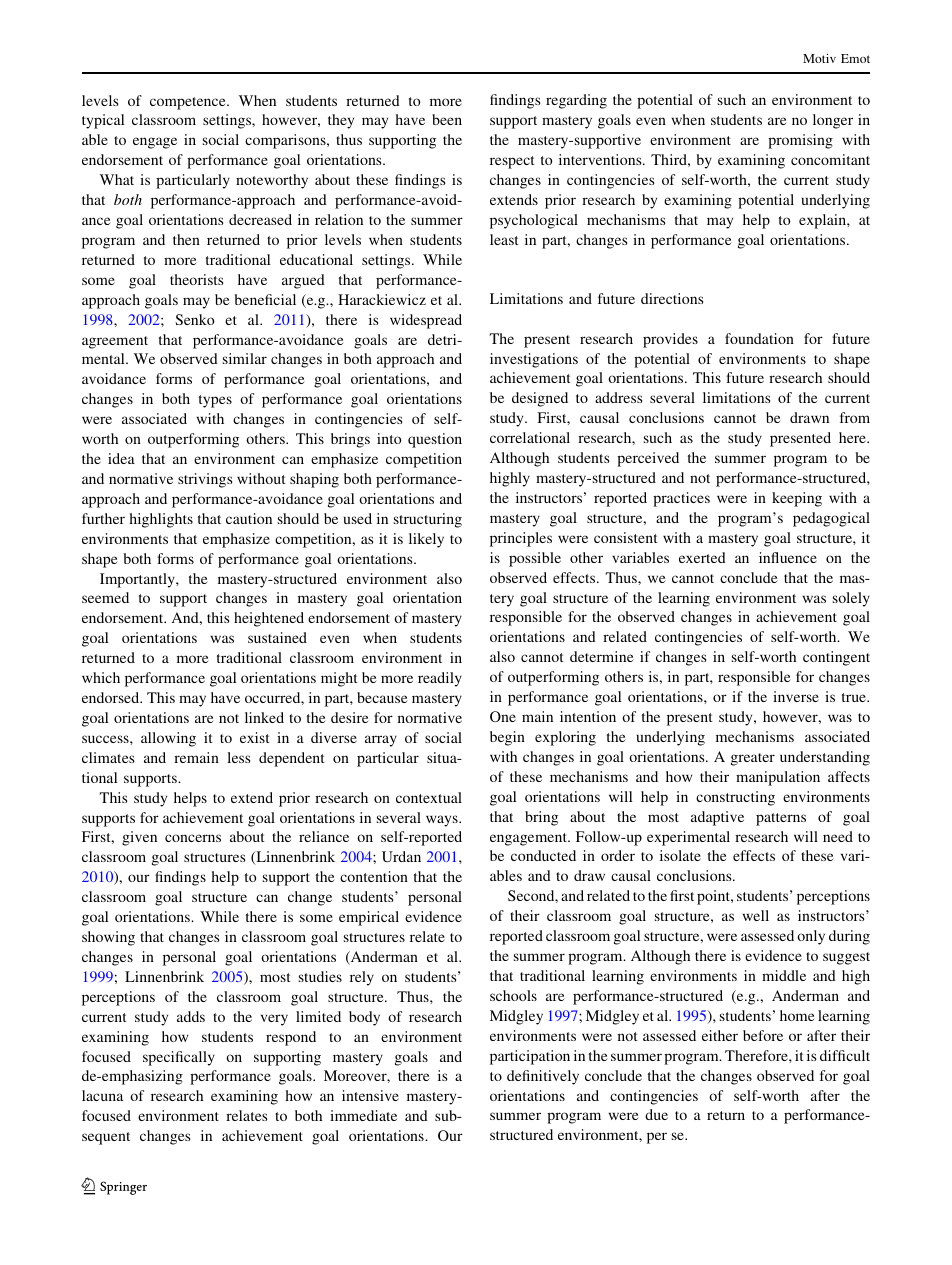  I want to click on been, so click(447, 119).
